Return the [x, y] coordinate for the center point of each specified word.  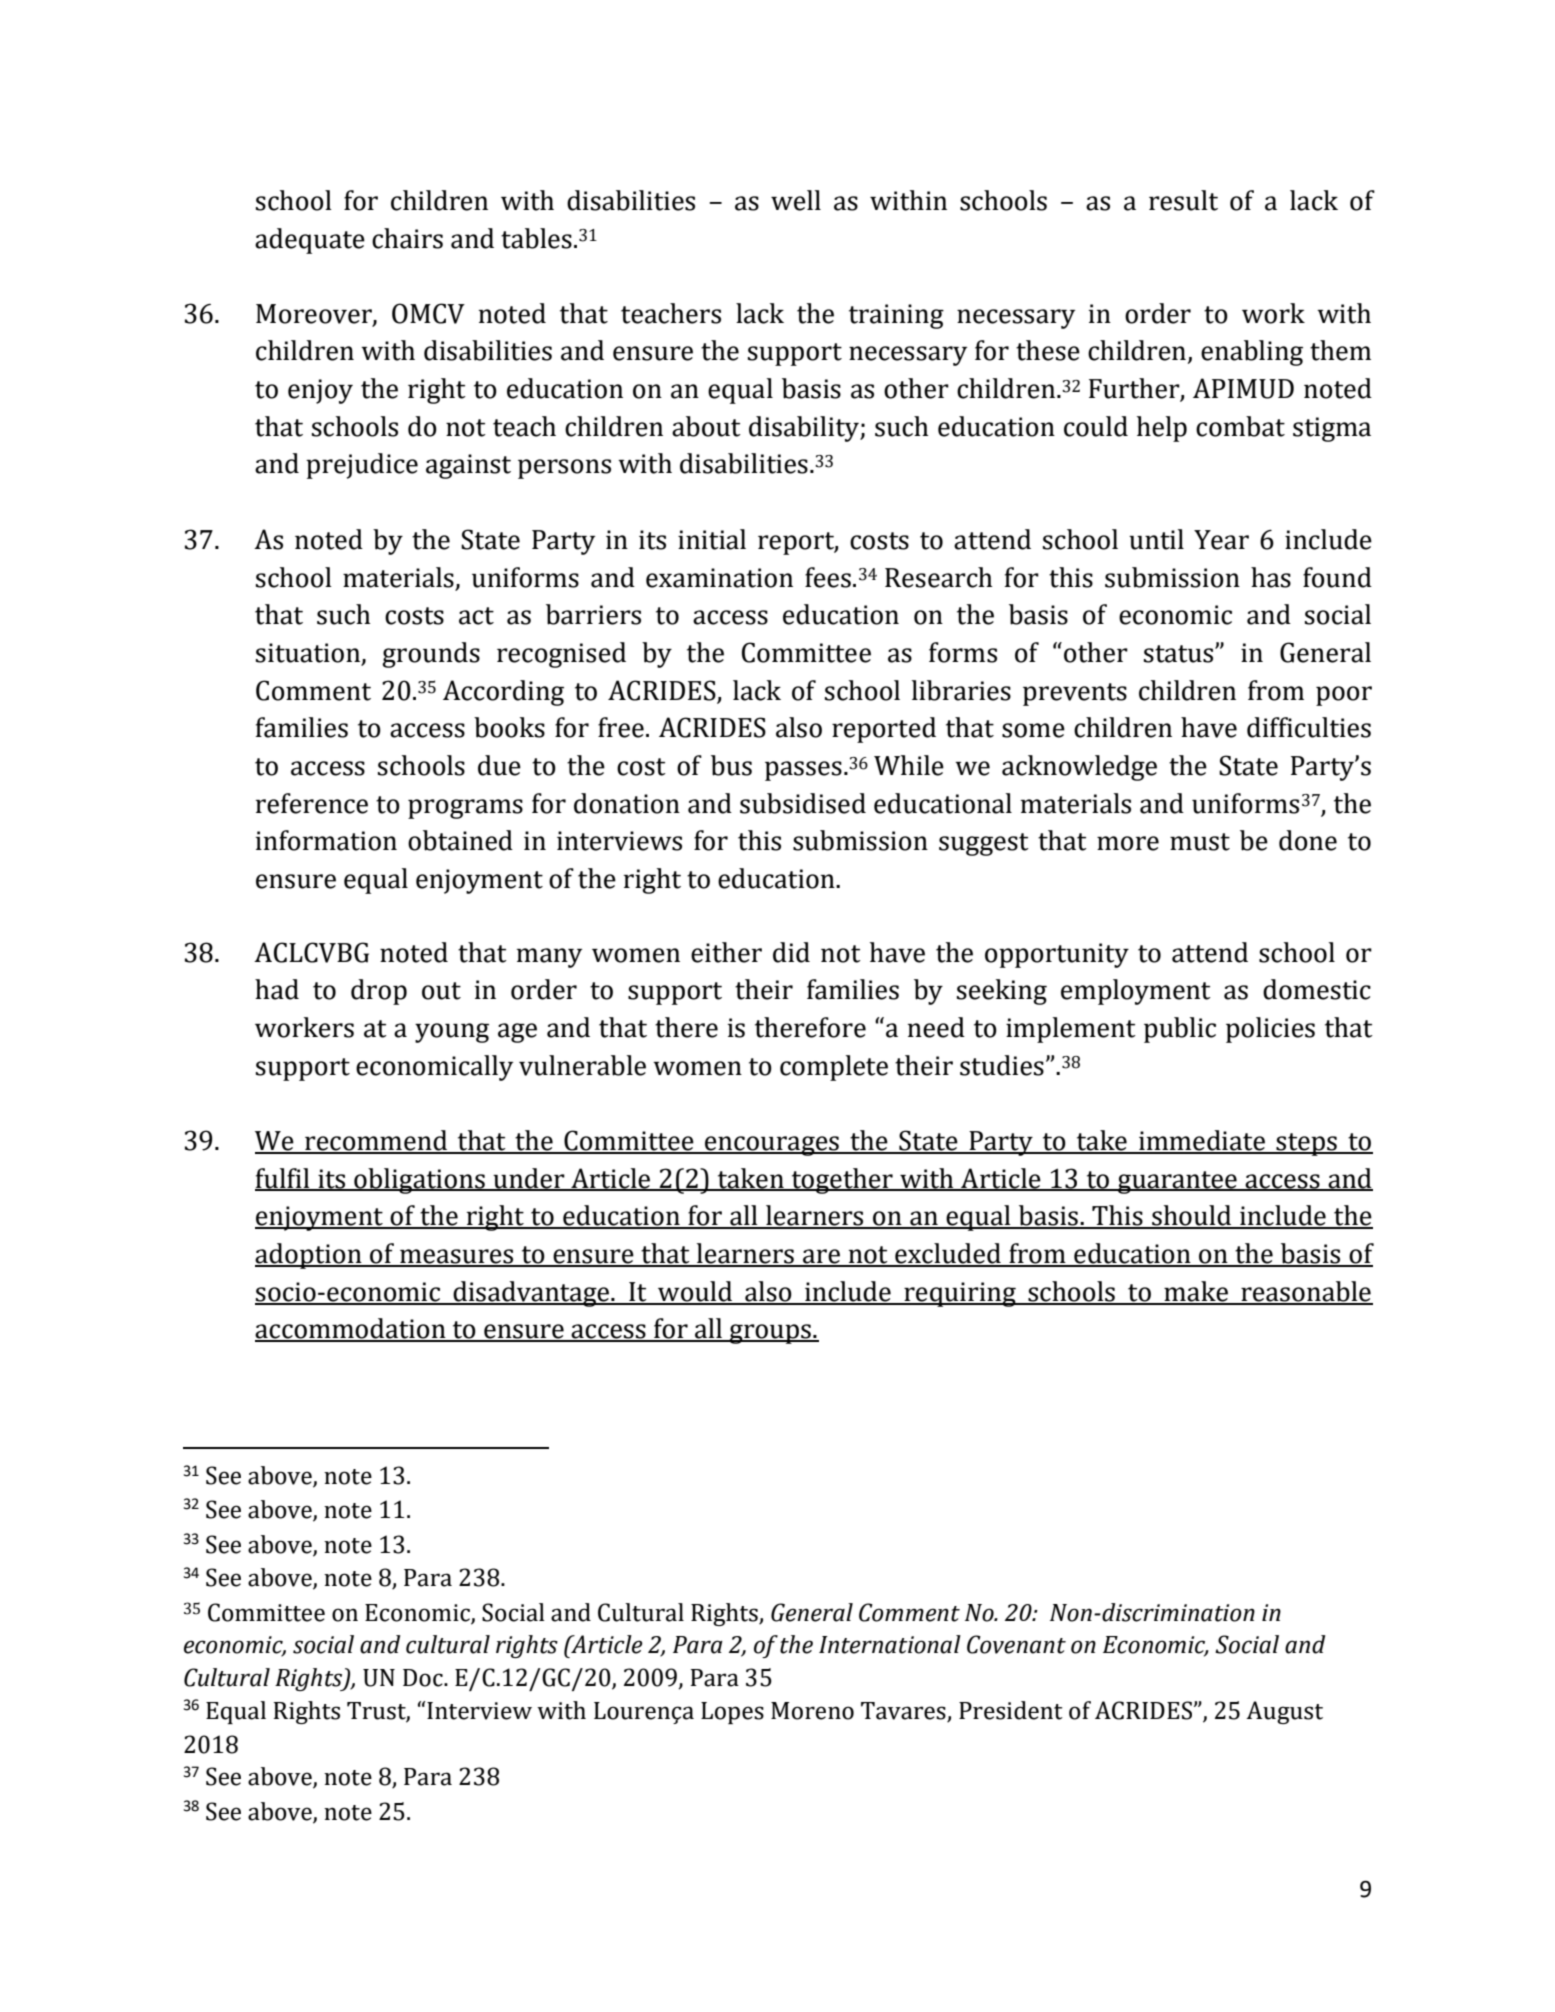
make [1196, 1292]
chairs [407, 238]
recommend [376, 1141]
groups [770, 1334]
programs [465, 809]
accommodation [351, 1329]
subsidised [803, 803]
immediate [1202, 1141]
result [1183, 200]
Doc [424, 1678]
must [1200, 842]
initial [712, 539]
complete [834, 1068]
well [796, 200]
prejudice [362, 466]
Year [1221, 540]
